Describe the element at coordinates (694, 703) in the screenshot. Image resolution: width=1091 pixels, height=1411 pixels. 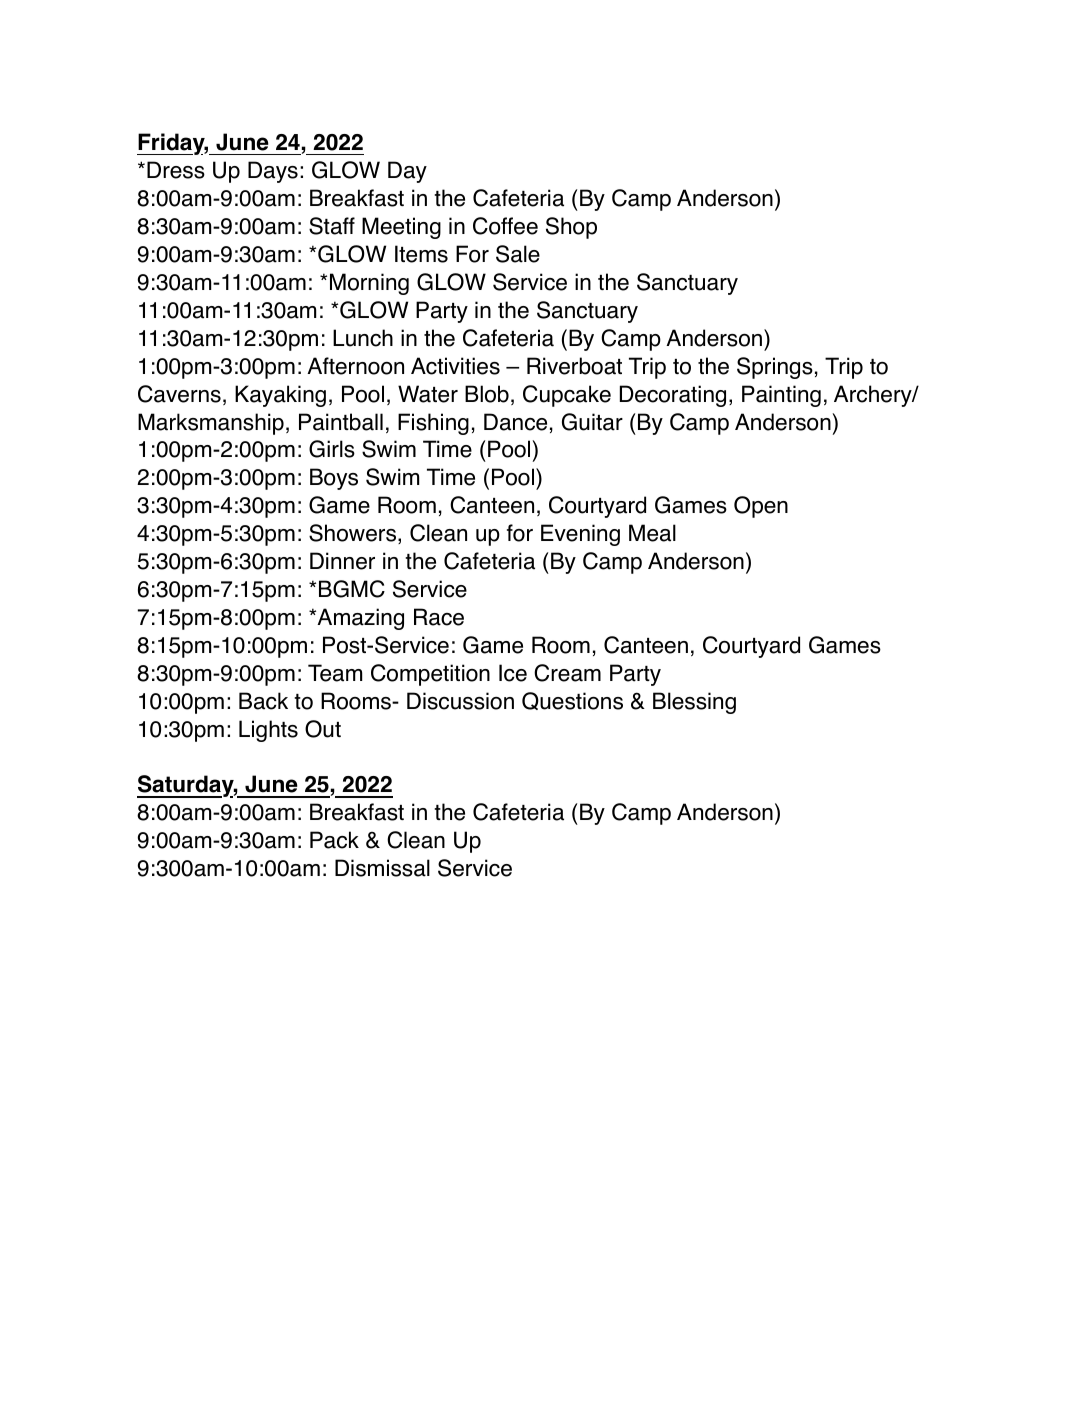
I see `Blessing` at that location.
